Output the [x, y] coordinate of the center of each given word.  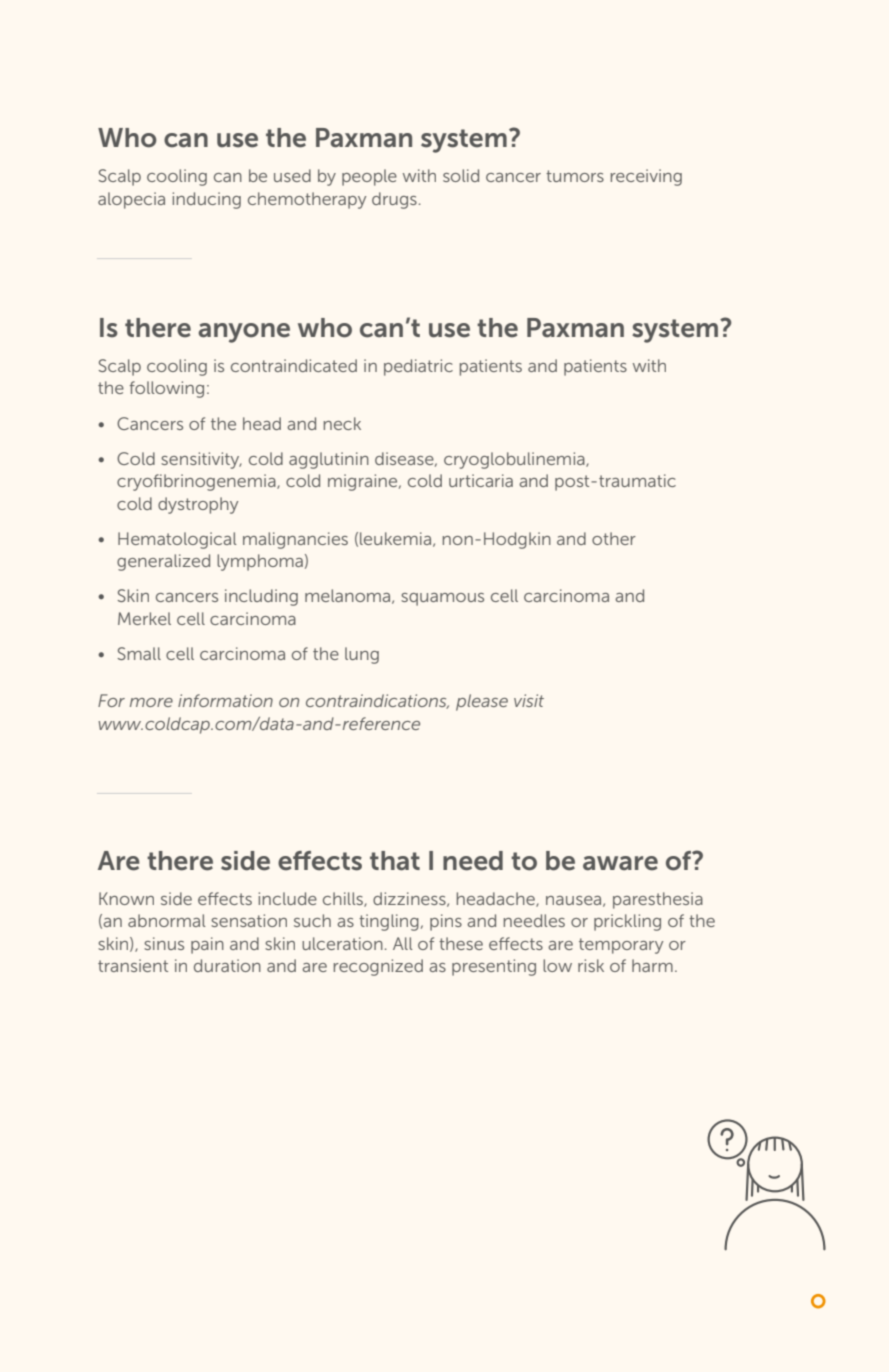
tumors [575, 176]
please [482, 702]
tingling [389, 922]
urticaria [481, 480]
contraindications [377, 701]
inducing [207, 200]
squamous [442, 599]
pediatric [418, 367]
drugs [394, 200]
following [167, 389]
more [151, 702]
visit [529, 700]
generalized [163, 562]
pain [207, 945]
